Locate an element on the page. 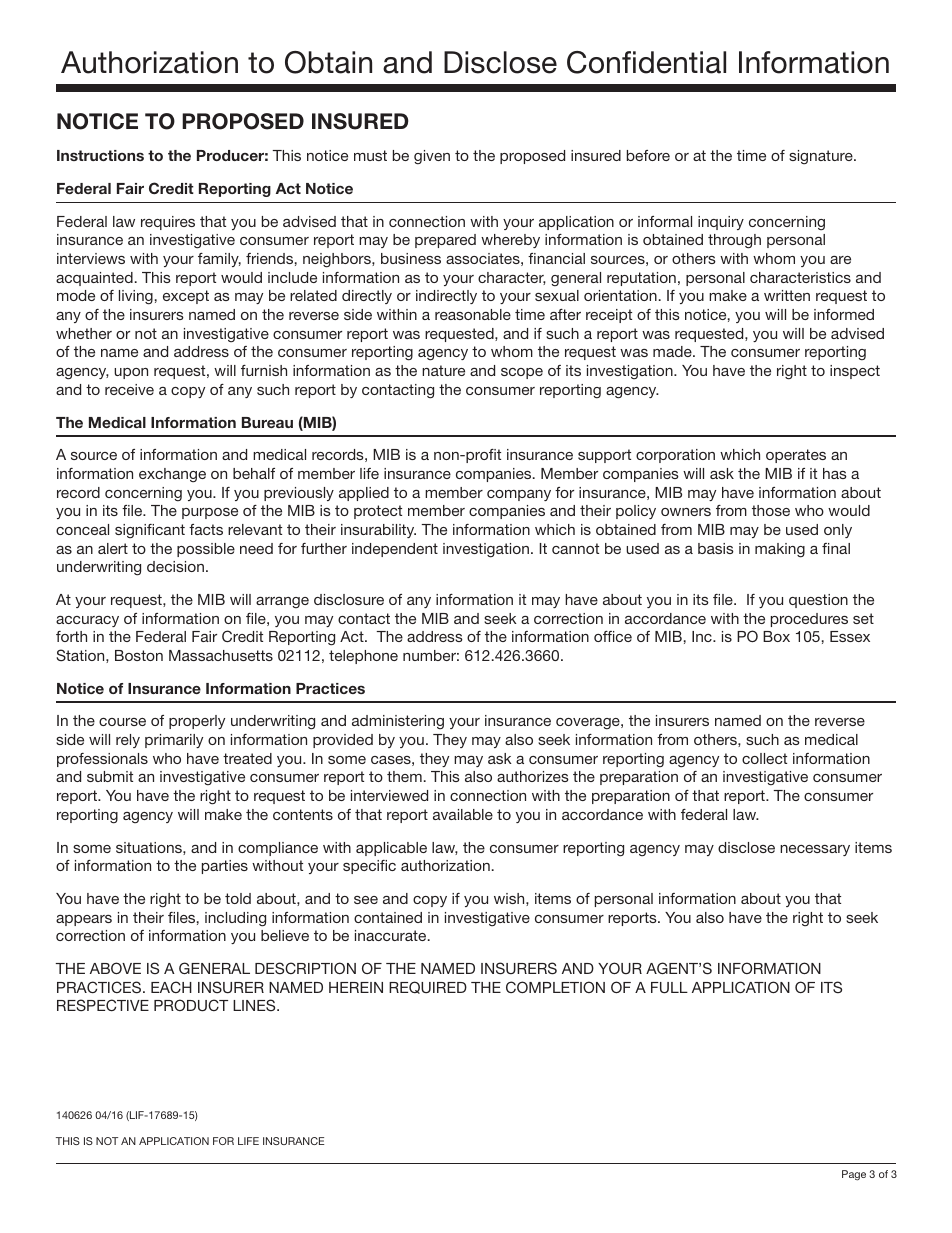 This document has width=952, height=1233. operates is located at coordinates (796, 456).
